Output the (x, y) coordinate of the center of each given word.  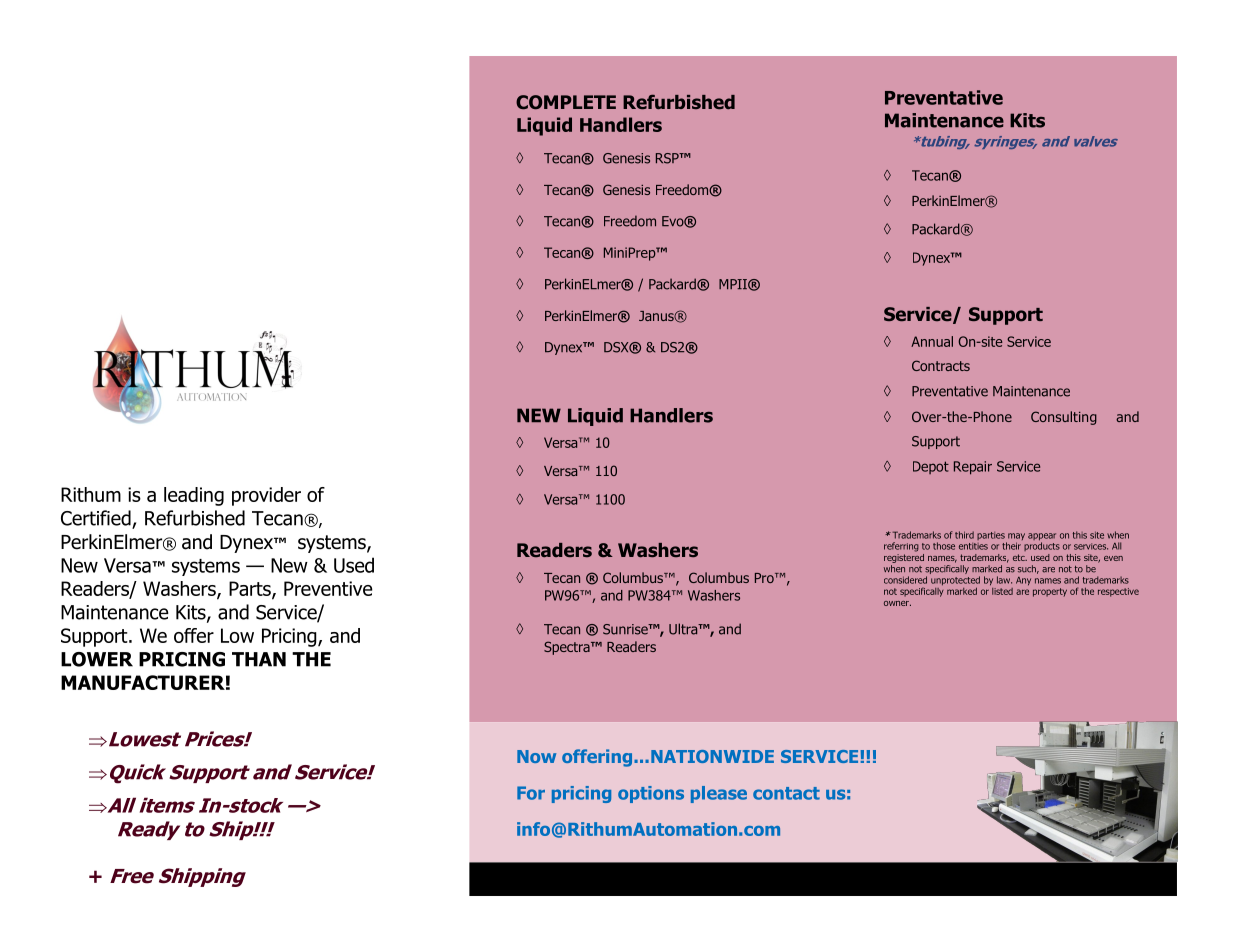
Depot (931, 467)
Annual (932, 341)
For (531, 793)
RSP (668, 158)
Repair (973, 468)
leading (194, 496)
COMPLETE (566, 102)
